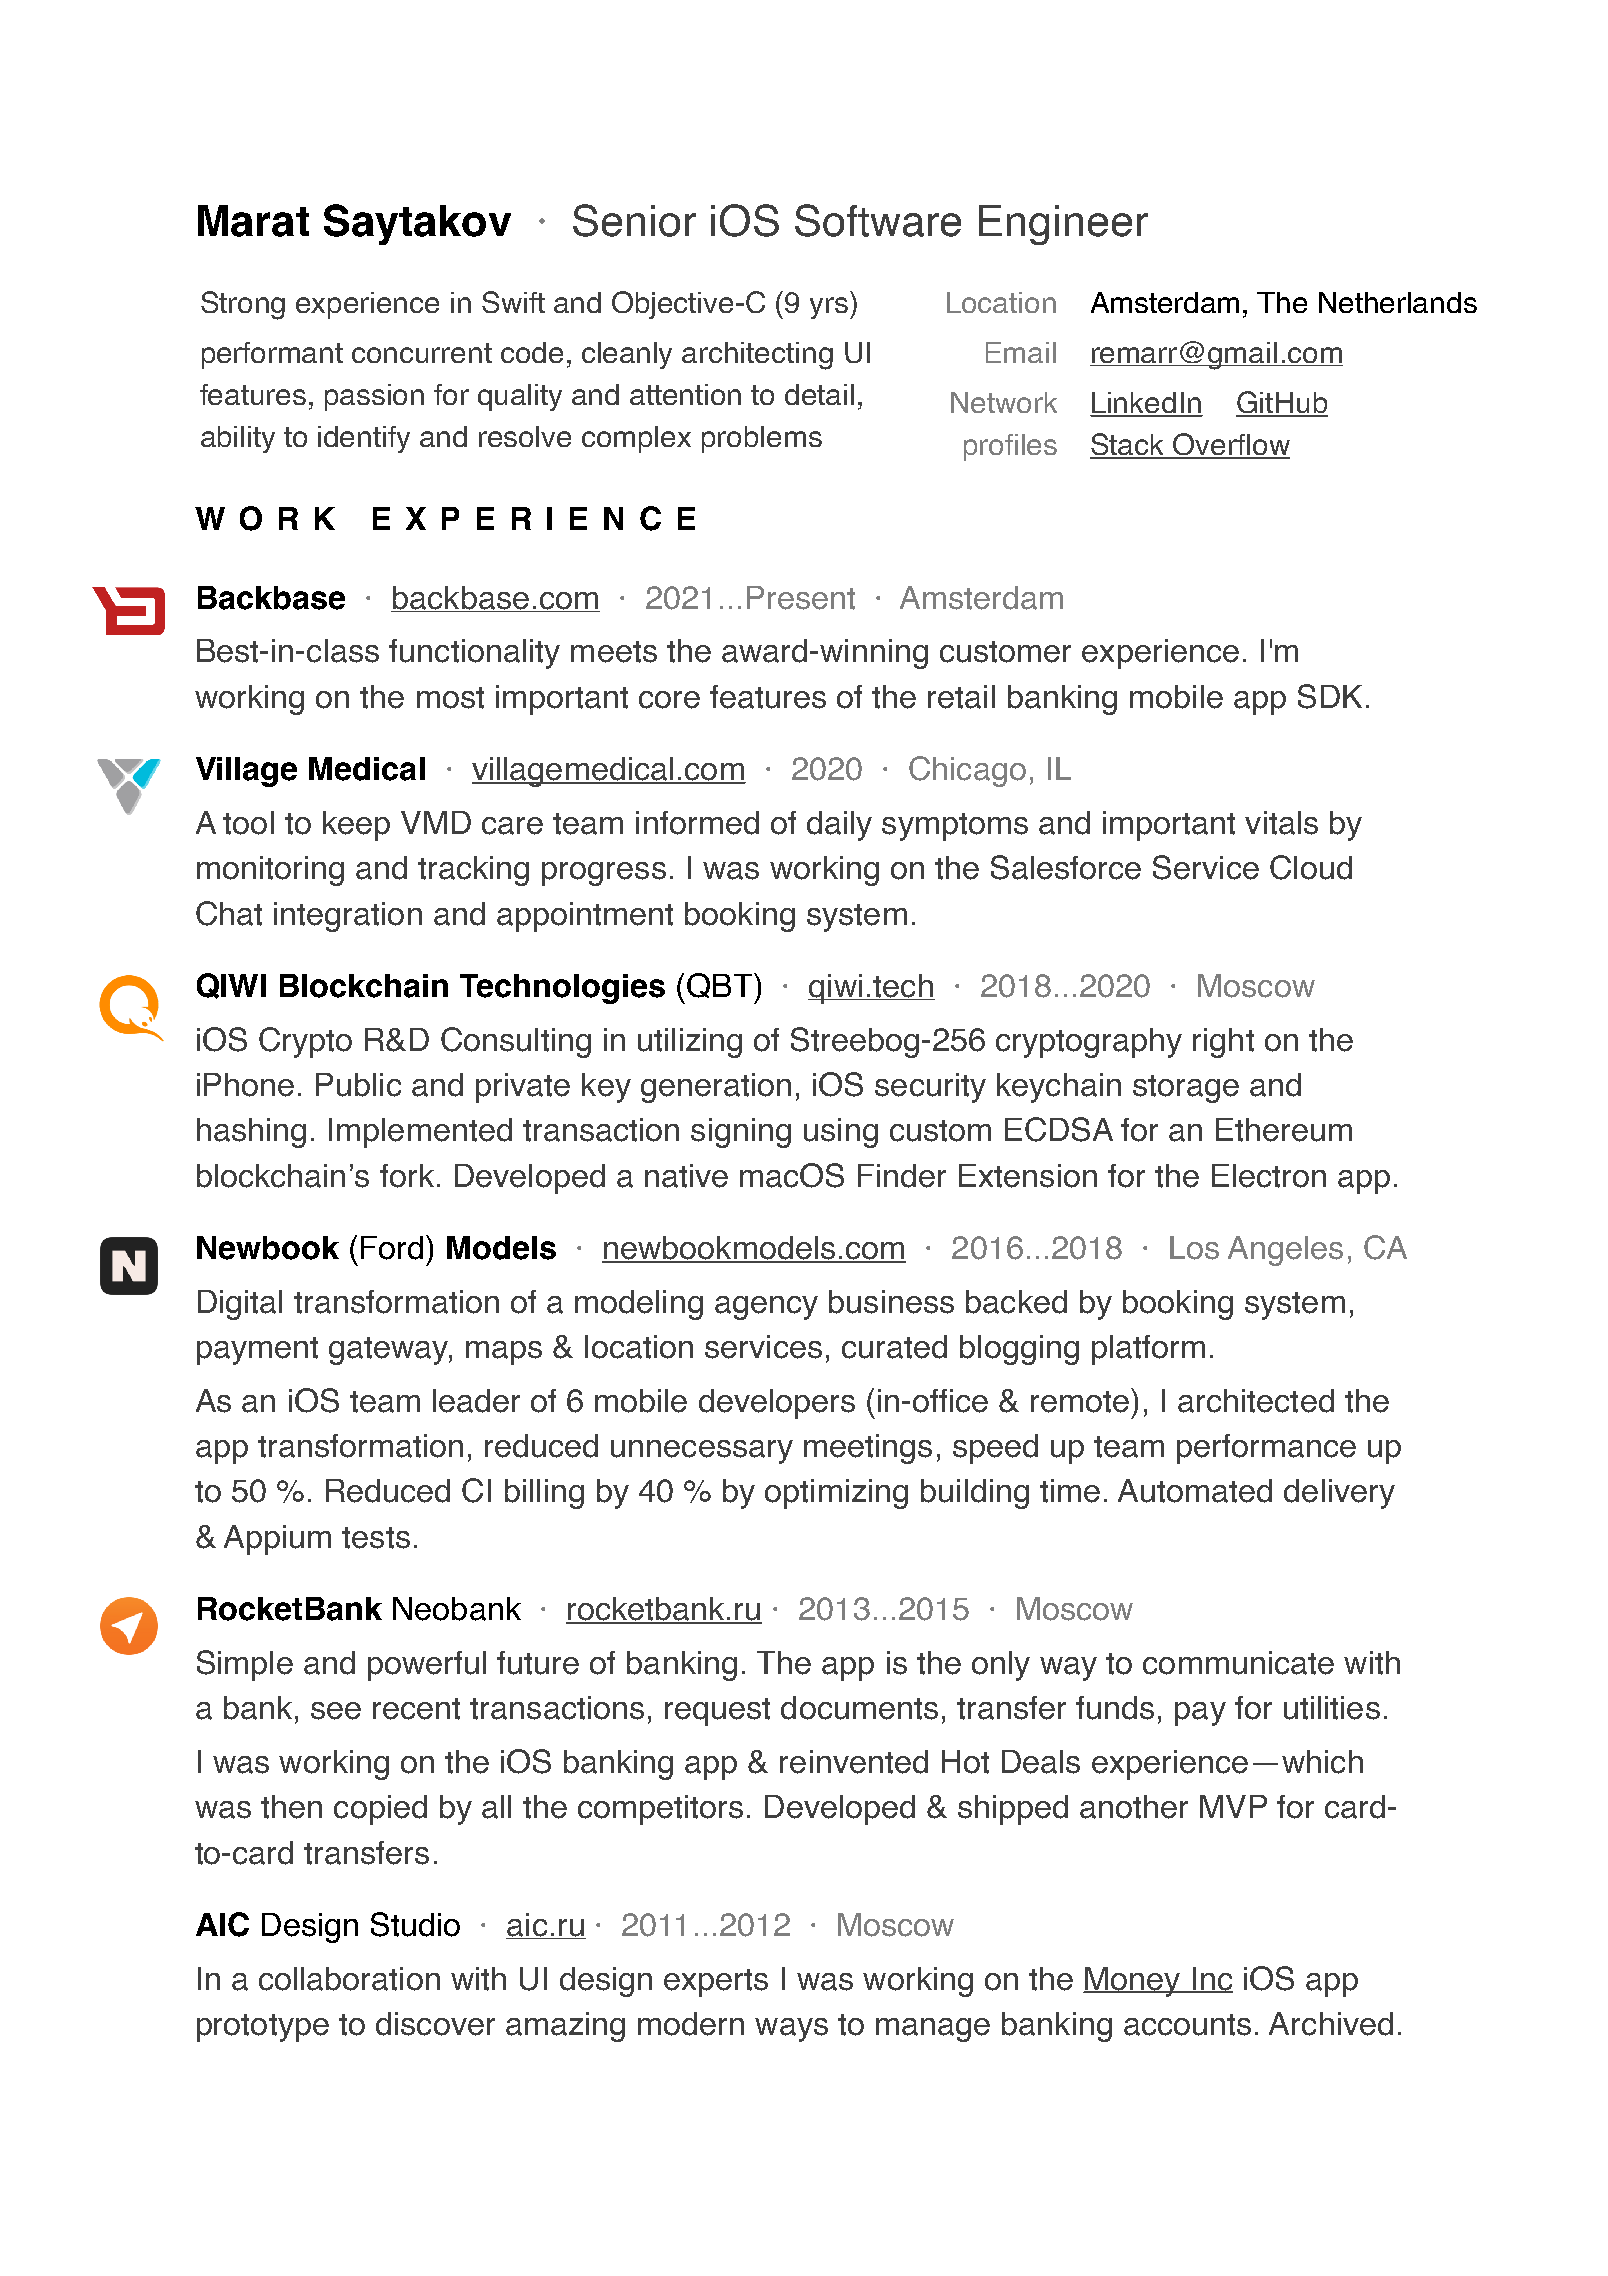 This screenshot has width=1608, height=2276. What do you see at coordinates (1284, 1130) in the screenshot?
I see `Ethereum` at bounding box center [1284, 1130].
